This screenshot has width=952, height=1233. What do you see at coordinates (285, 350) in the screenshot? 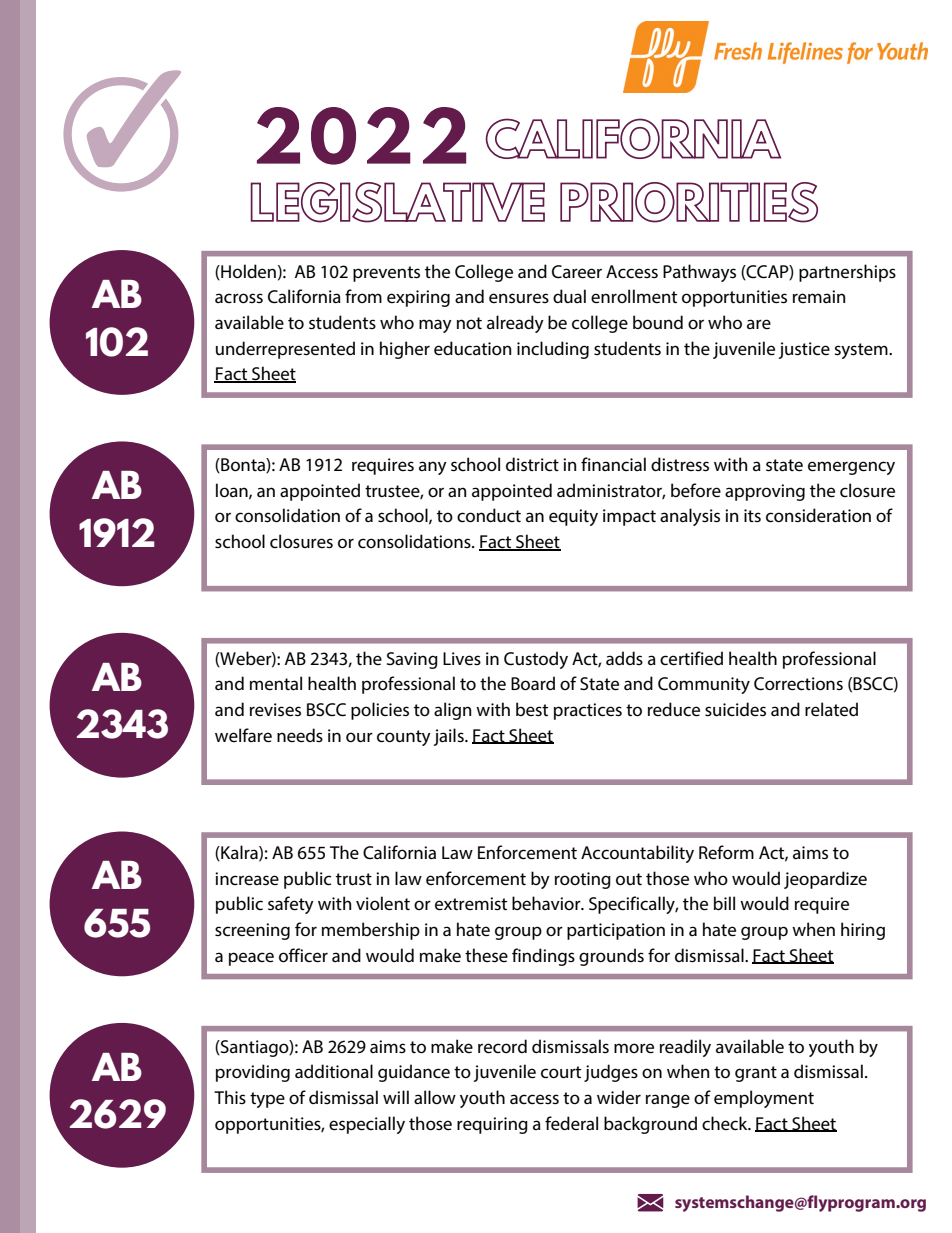
I see `underrepresented` at bounding box center [285, 350].
